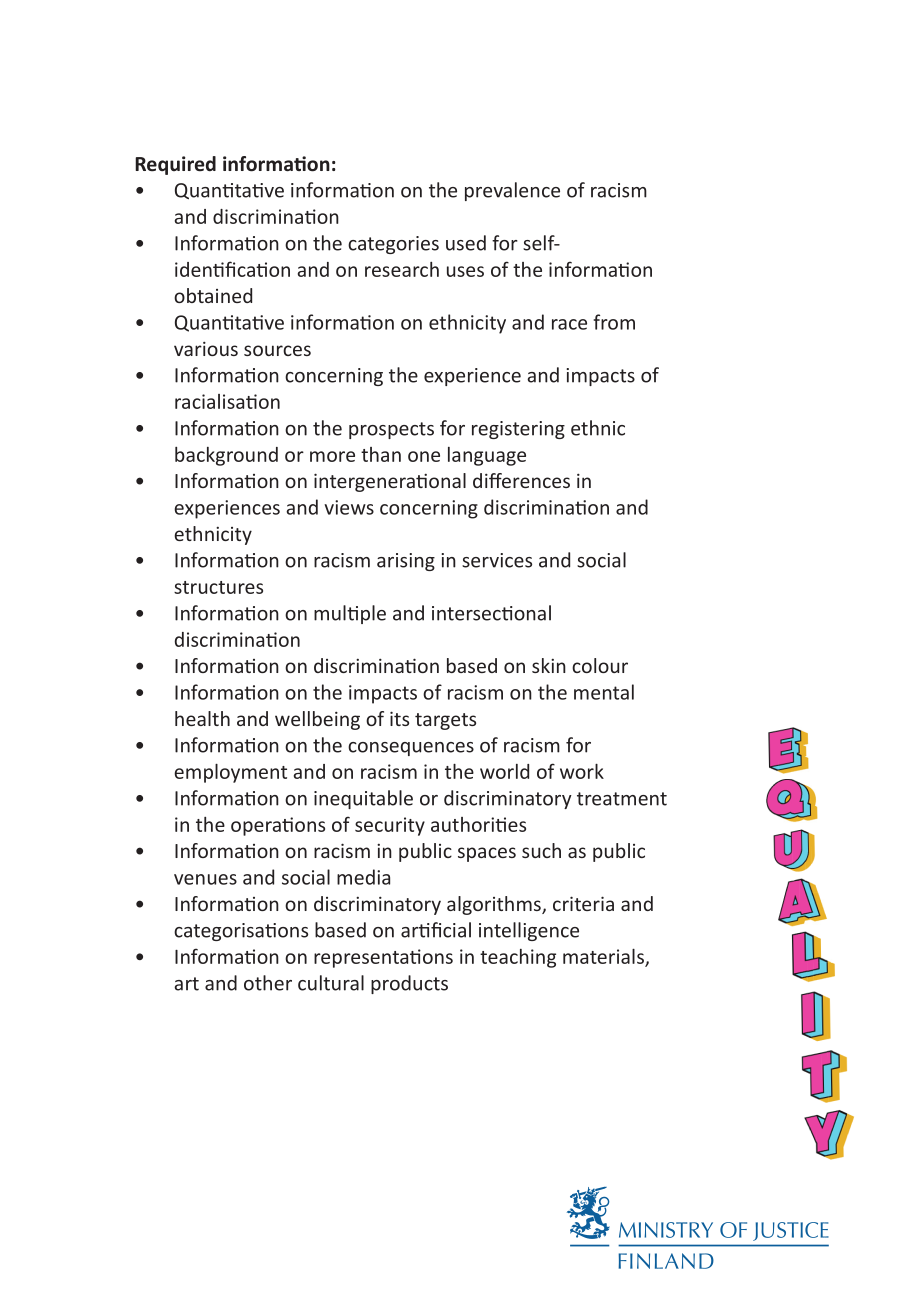 The image size is (924, 1311). I want to click on various, so click(206, 348).
